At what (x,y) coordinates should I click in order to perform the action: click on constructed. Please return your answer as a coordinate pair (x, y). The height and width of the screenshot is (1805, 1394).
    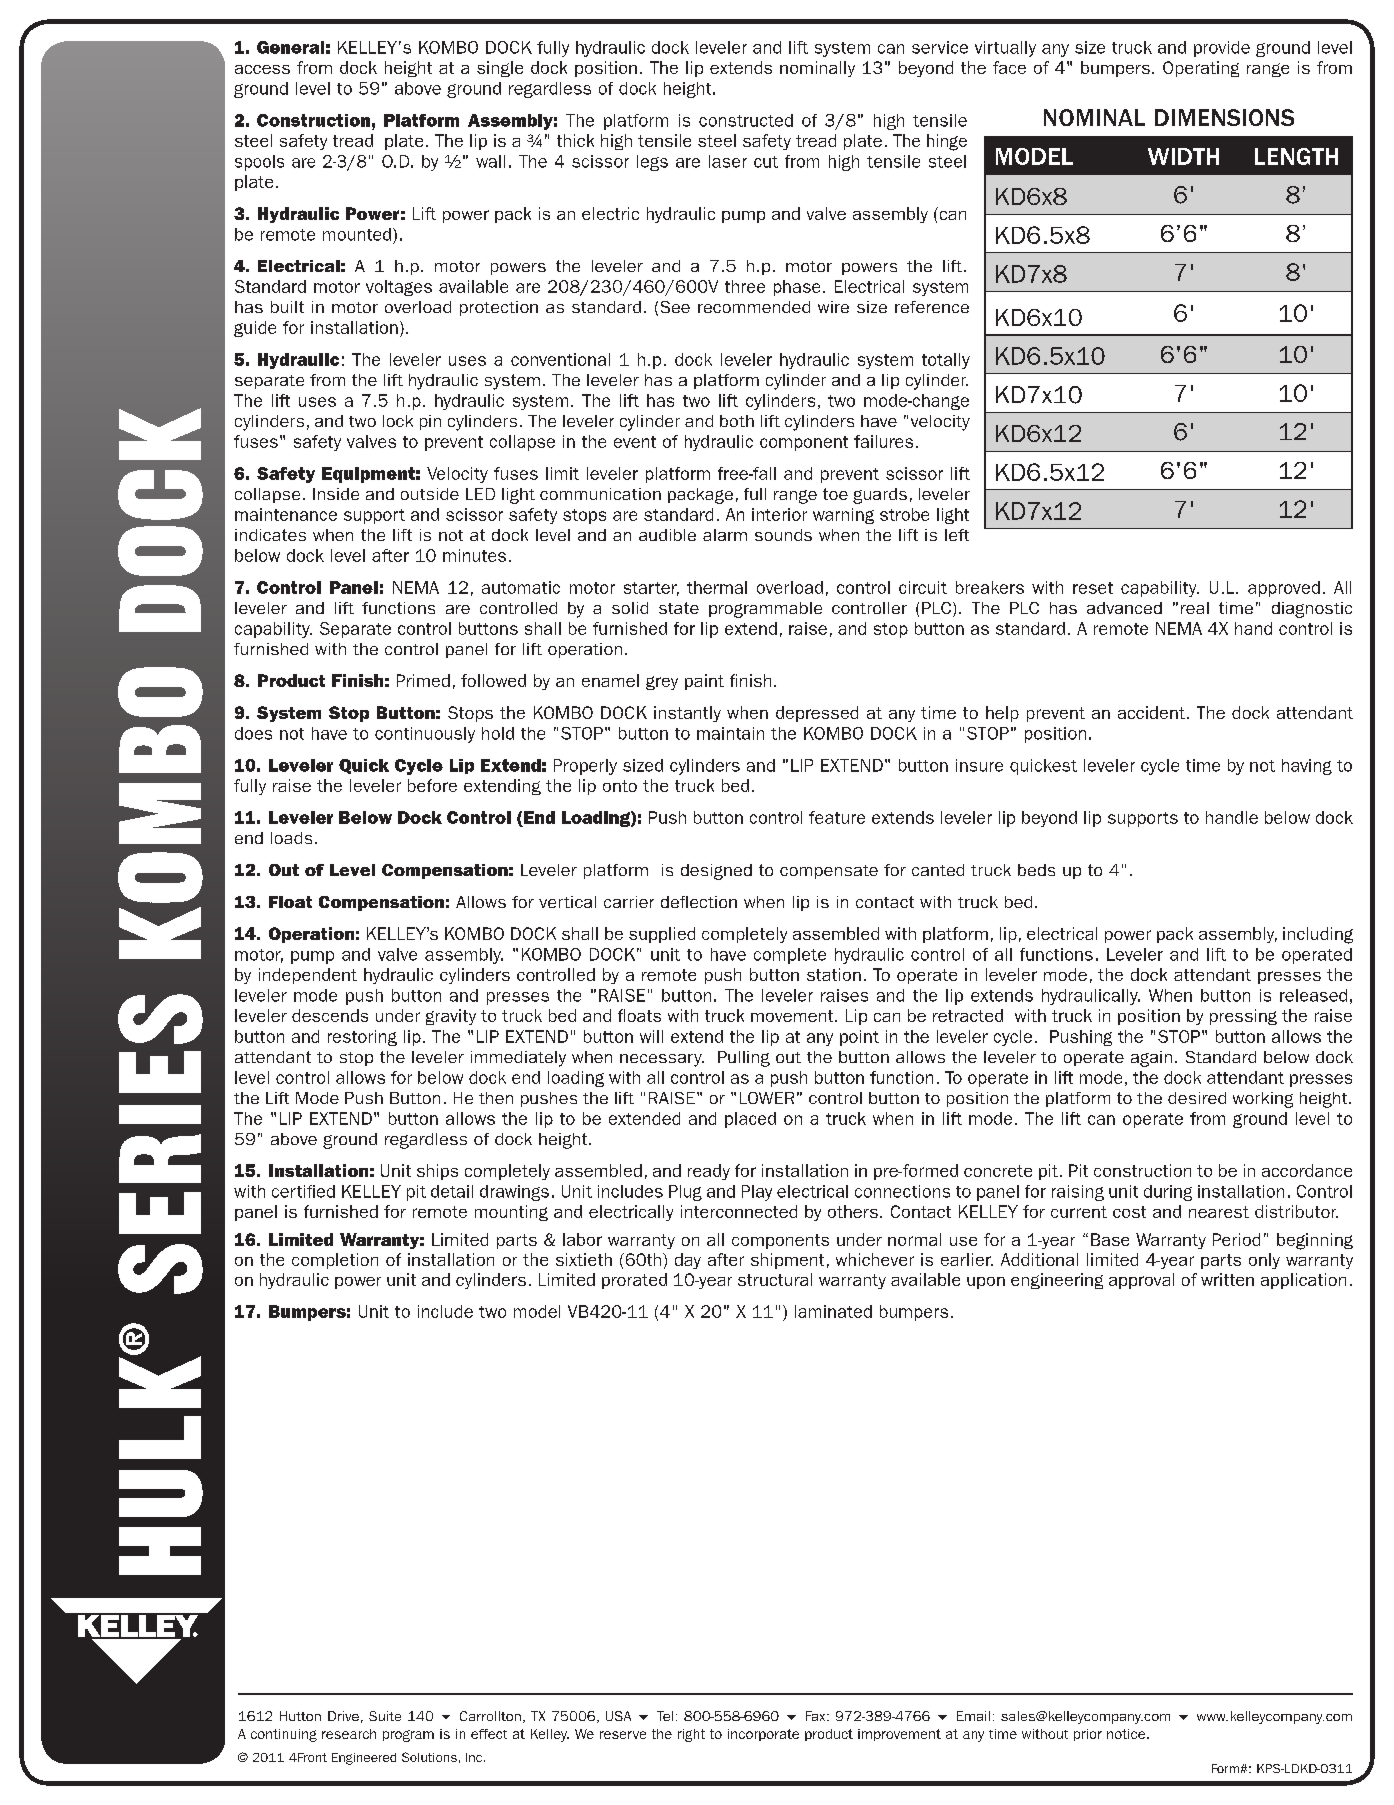
    Looking at the image, I should click on (746, 120).
